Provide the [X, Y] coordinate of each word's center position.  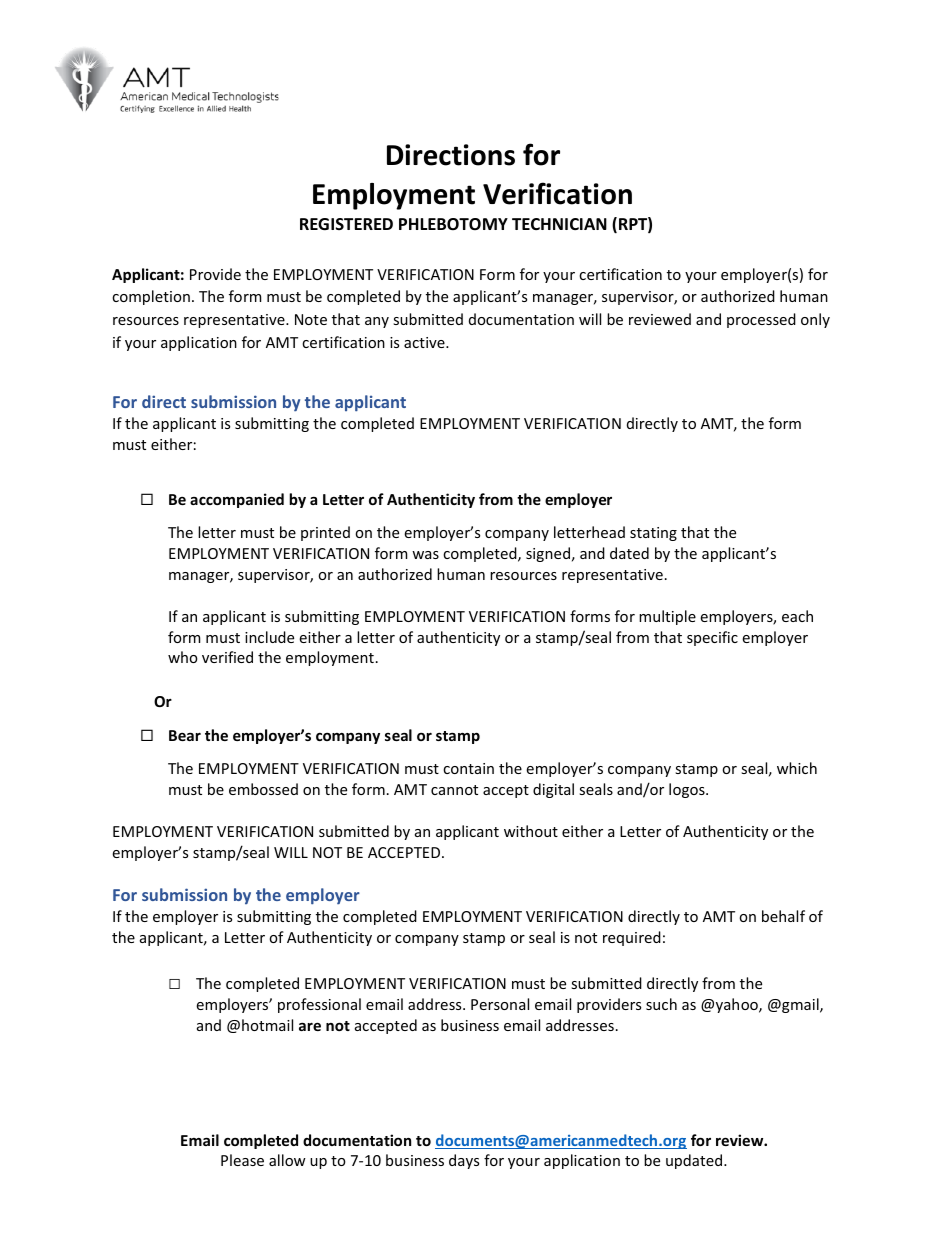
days [464, 1161]
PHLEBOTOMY [453, 224]
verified [227, 657]
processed [761, 320]
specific [712, 638]
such [661, 1004]
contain [468, 768]
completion [151, 297]
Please [242, 1160]
